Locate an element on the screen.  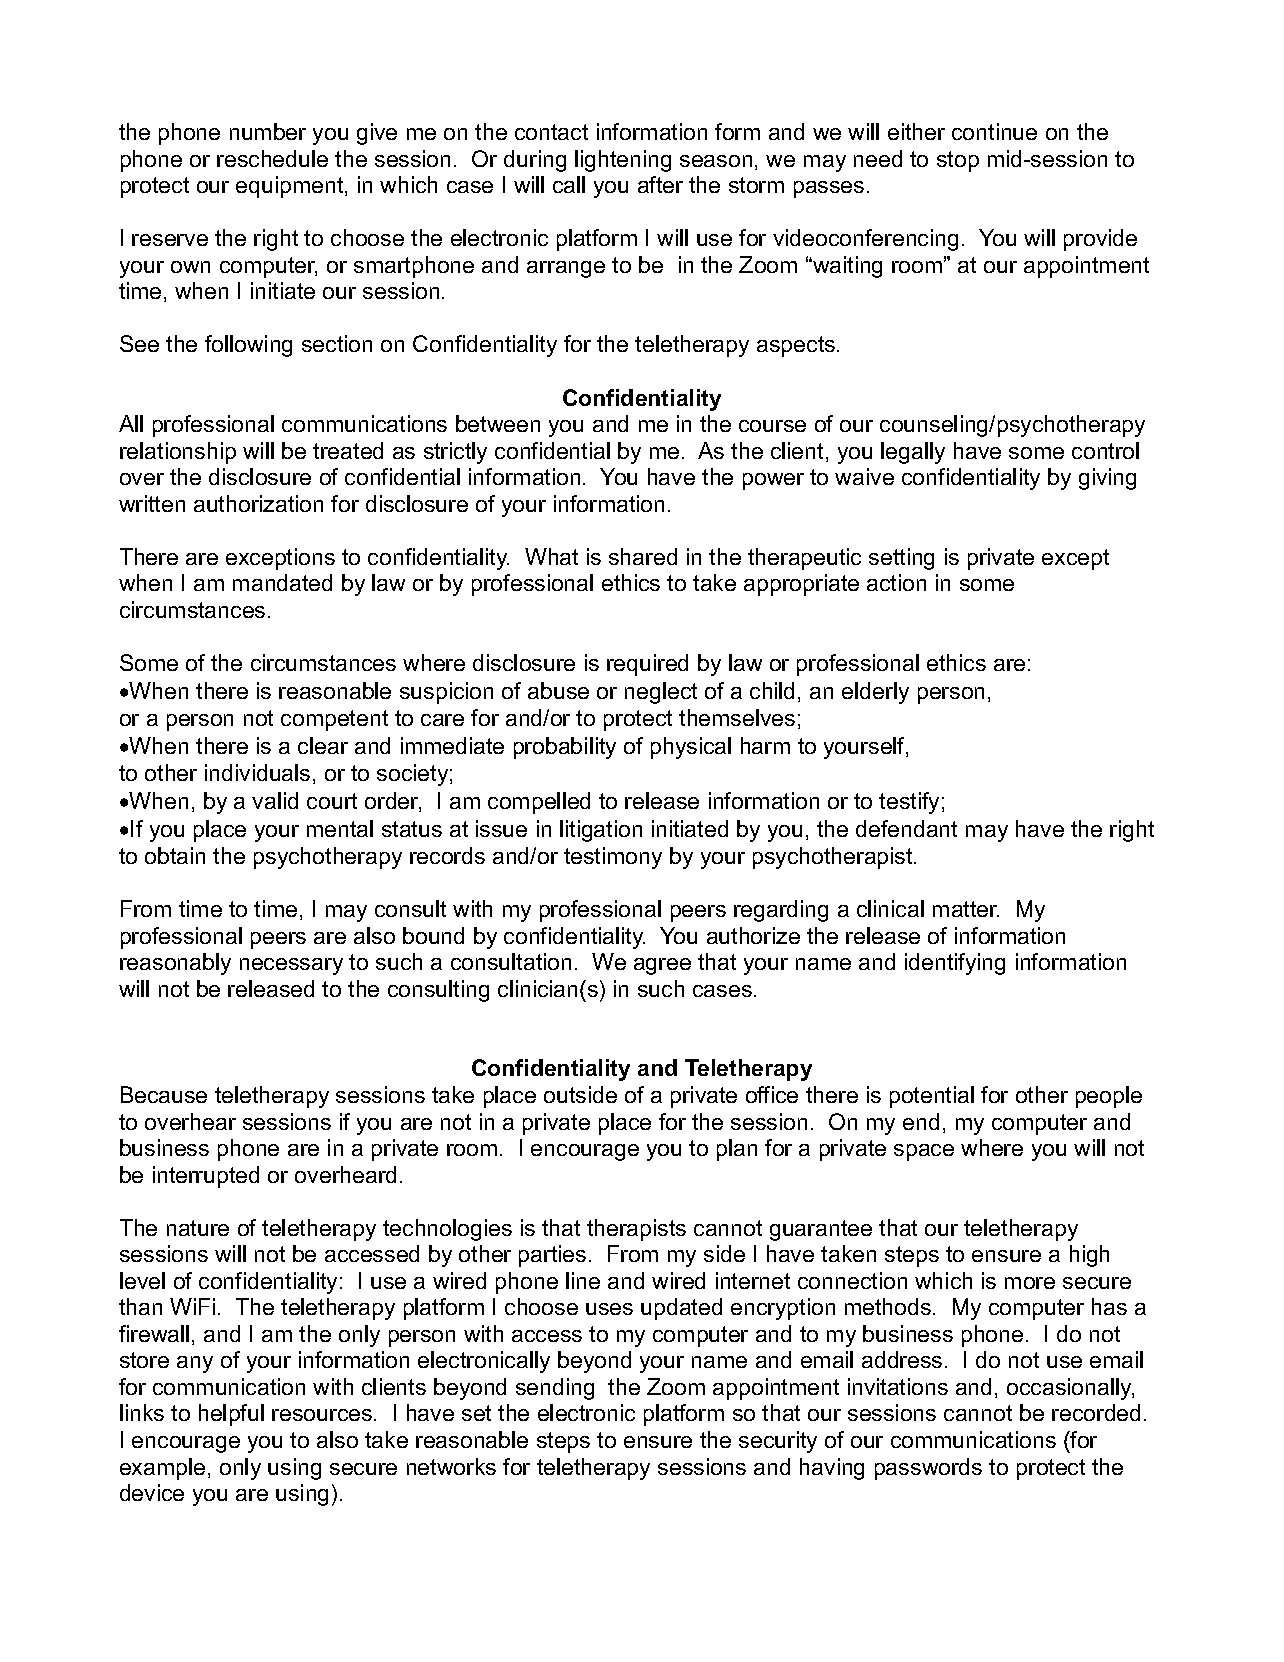
helpful is located at coordinates (231, 1415).
